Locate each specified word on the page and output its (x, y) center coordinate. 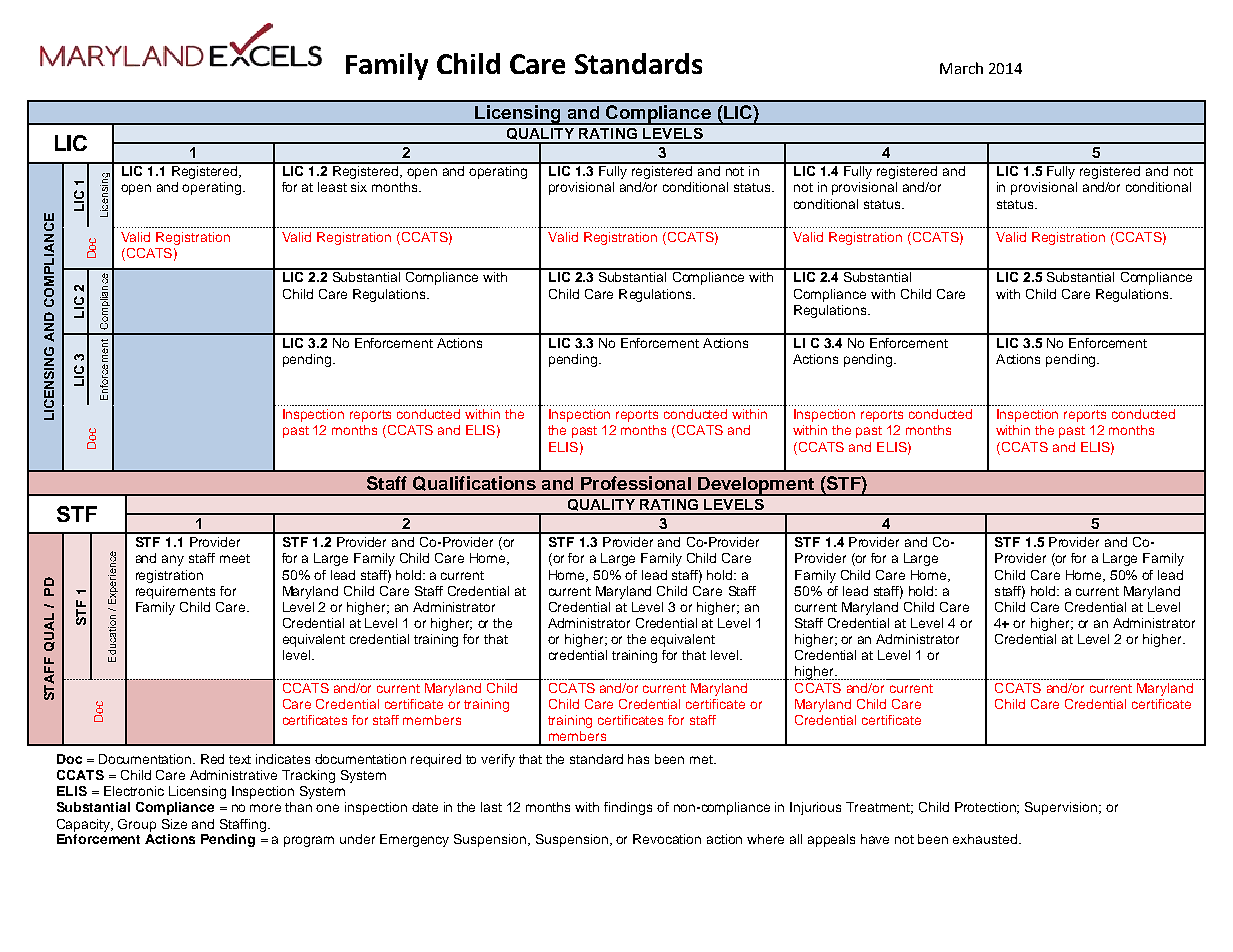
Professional (636, 483)
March (961, 68)
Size (174, 824)
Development (756, 486)
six (359, 187)
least (332, 187)
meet (235, 558)
